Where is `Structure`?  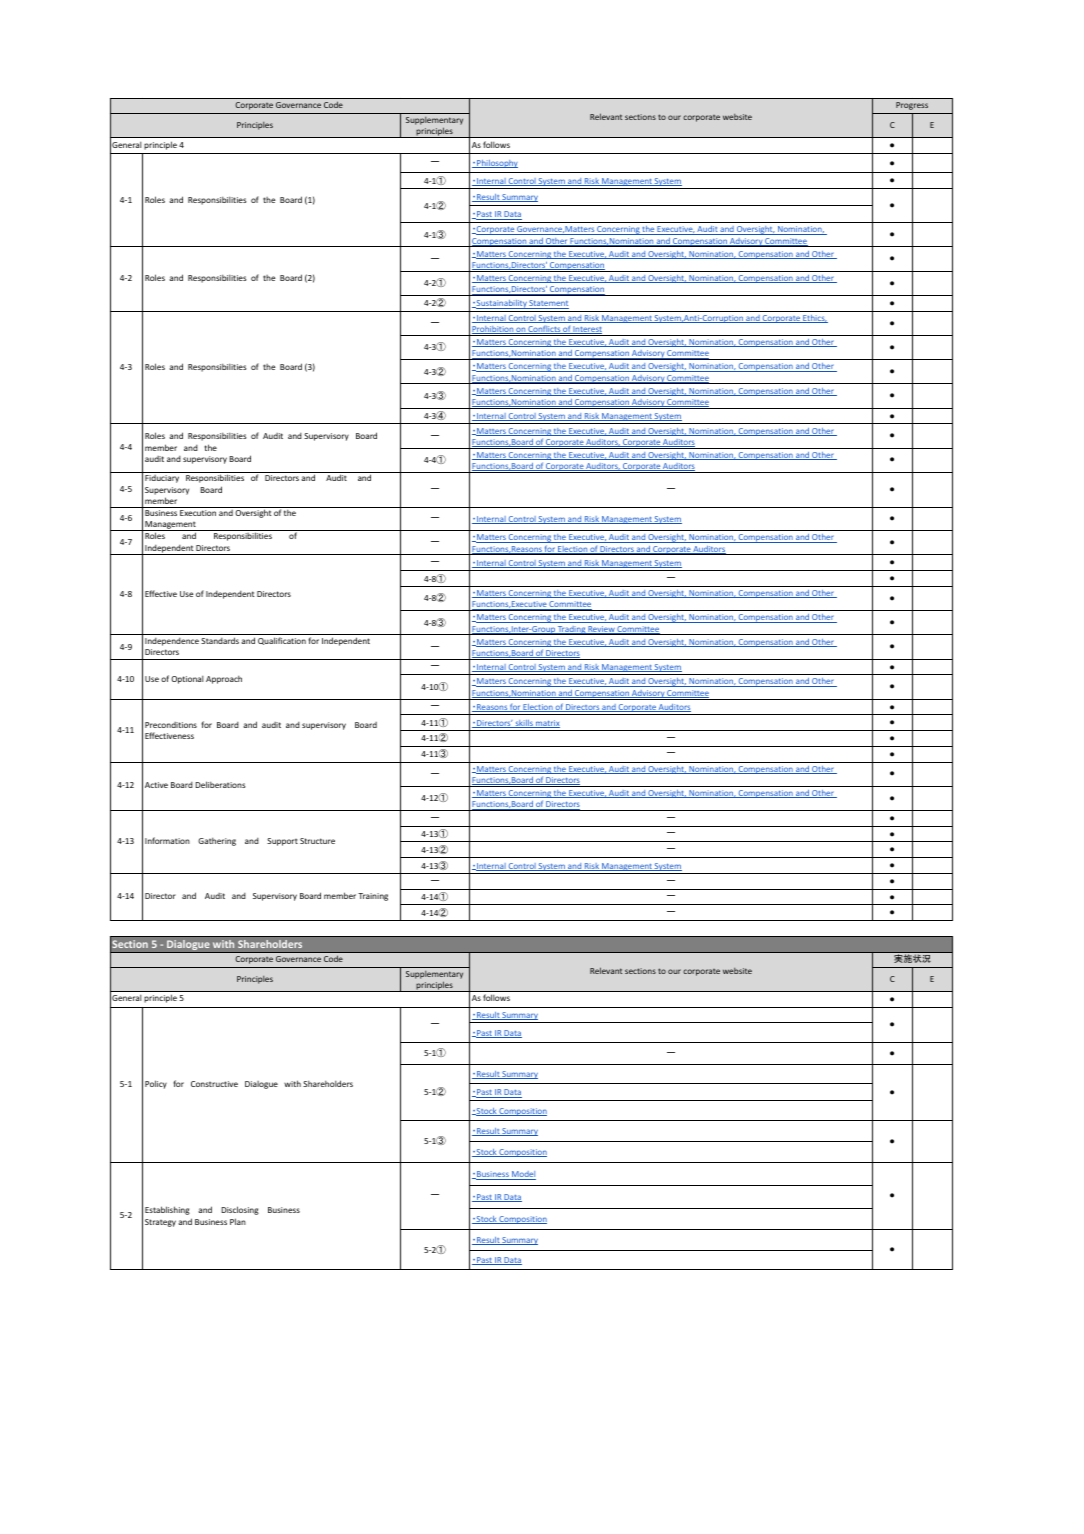
Structure is located at coordinates (317, 841).
